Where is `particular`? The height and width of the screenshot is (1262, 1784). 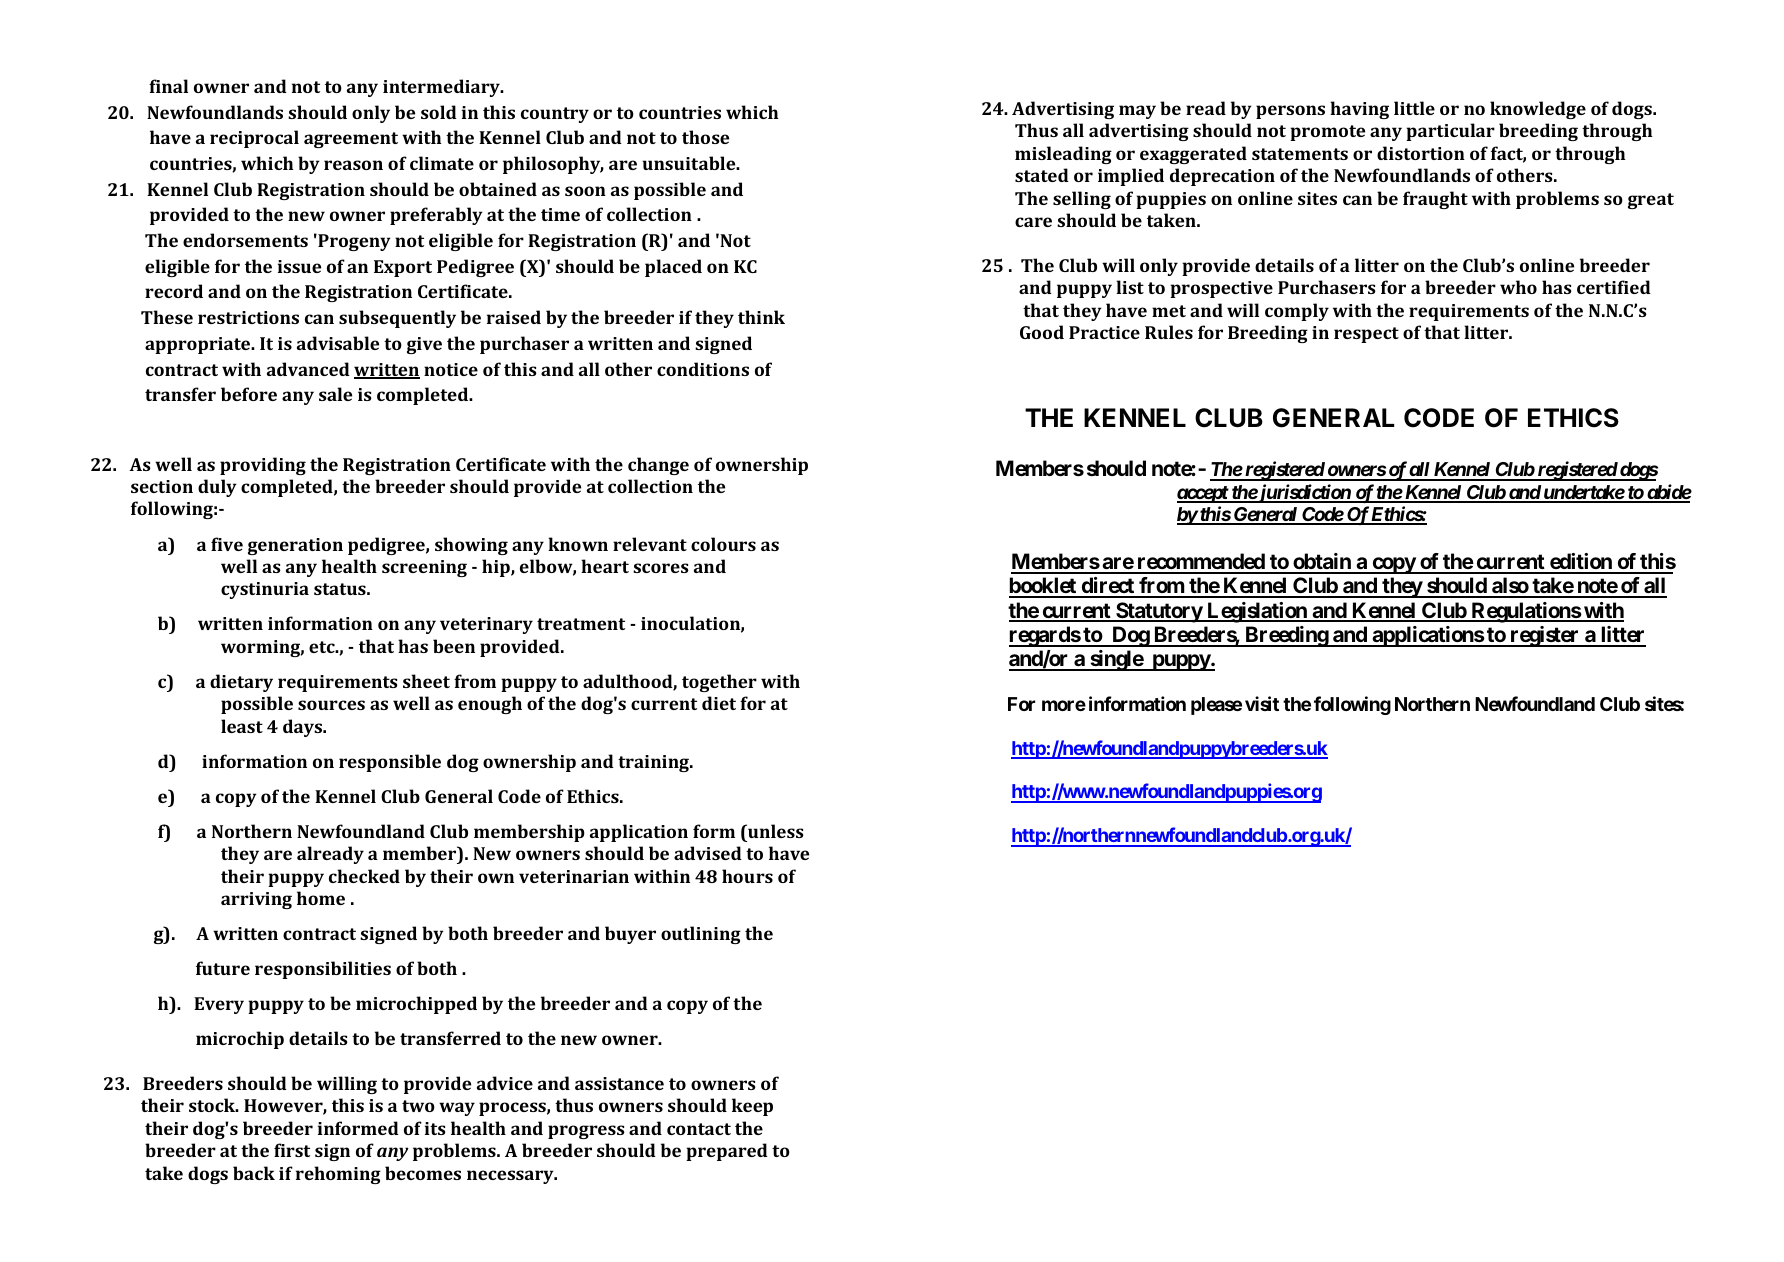 particular is located at coordinates (1450, 132).
